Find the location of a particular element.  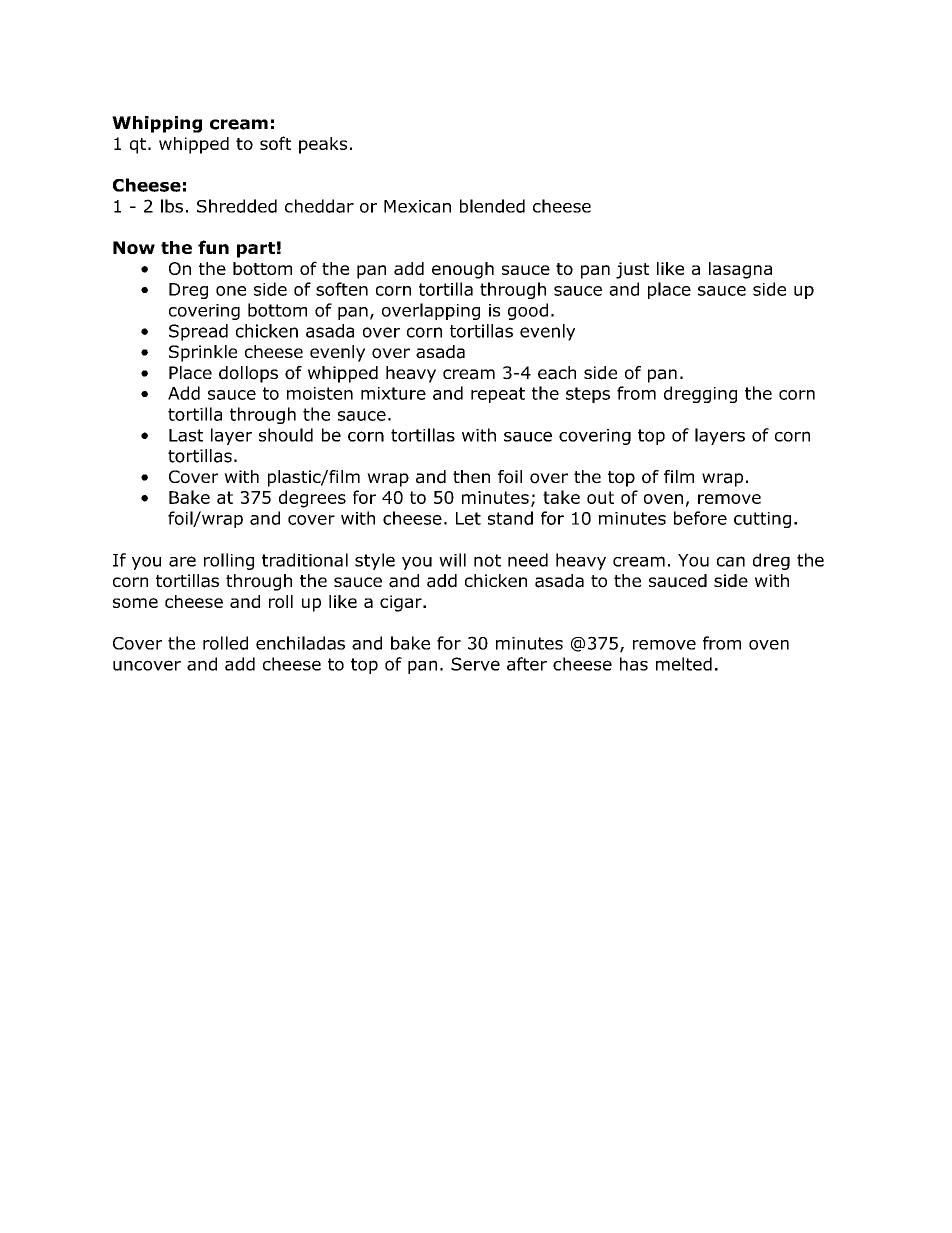

Whipping is located at coordinates (157, 124).
